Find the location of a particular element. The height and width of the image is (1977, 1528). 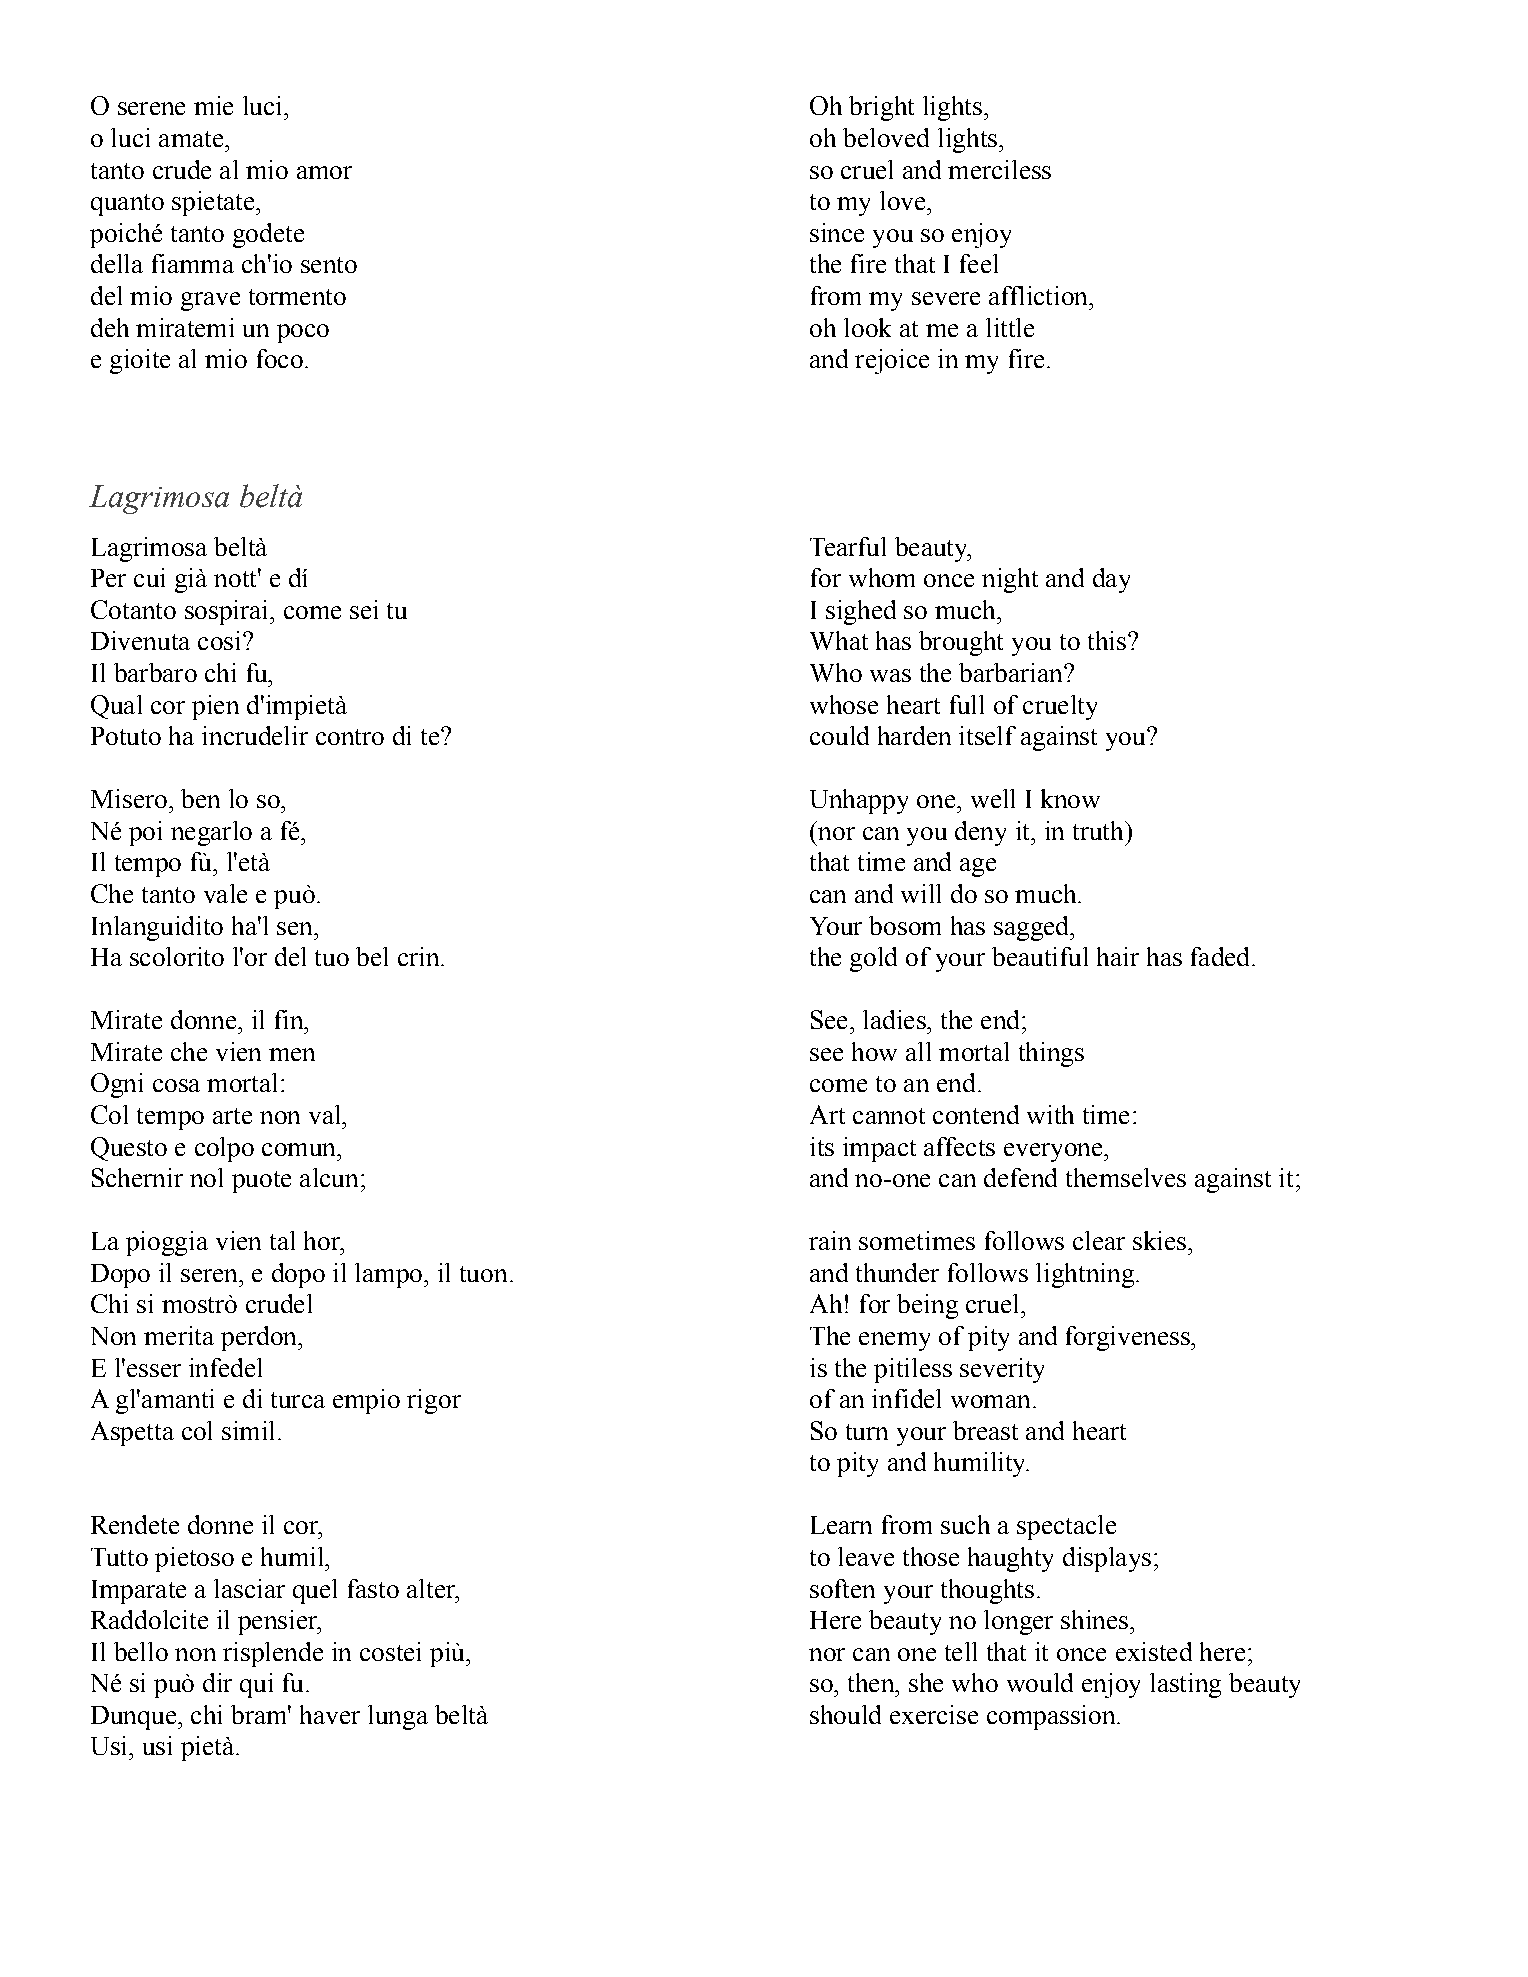

forgiveness is located at coordinates (1129, 1338).
